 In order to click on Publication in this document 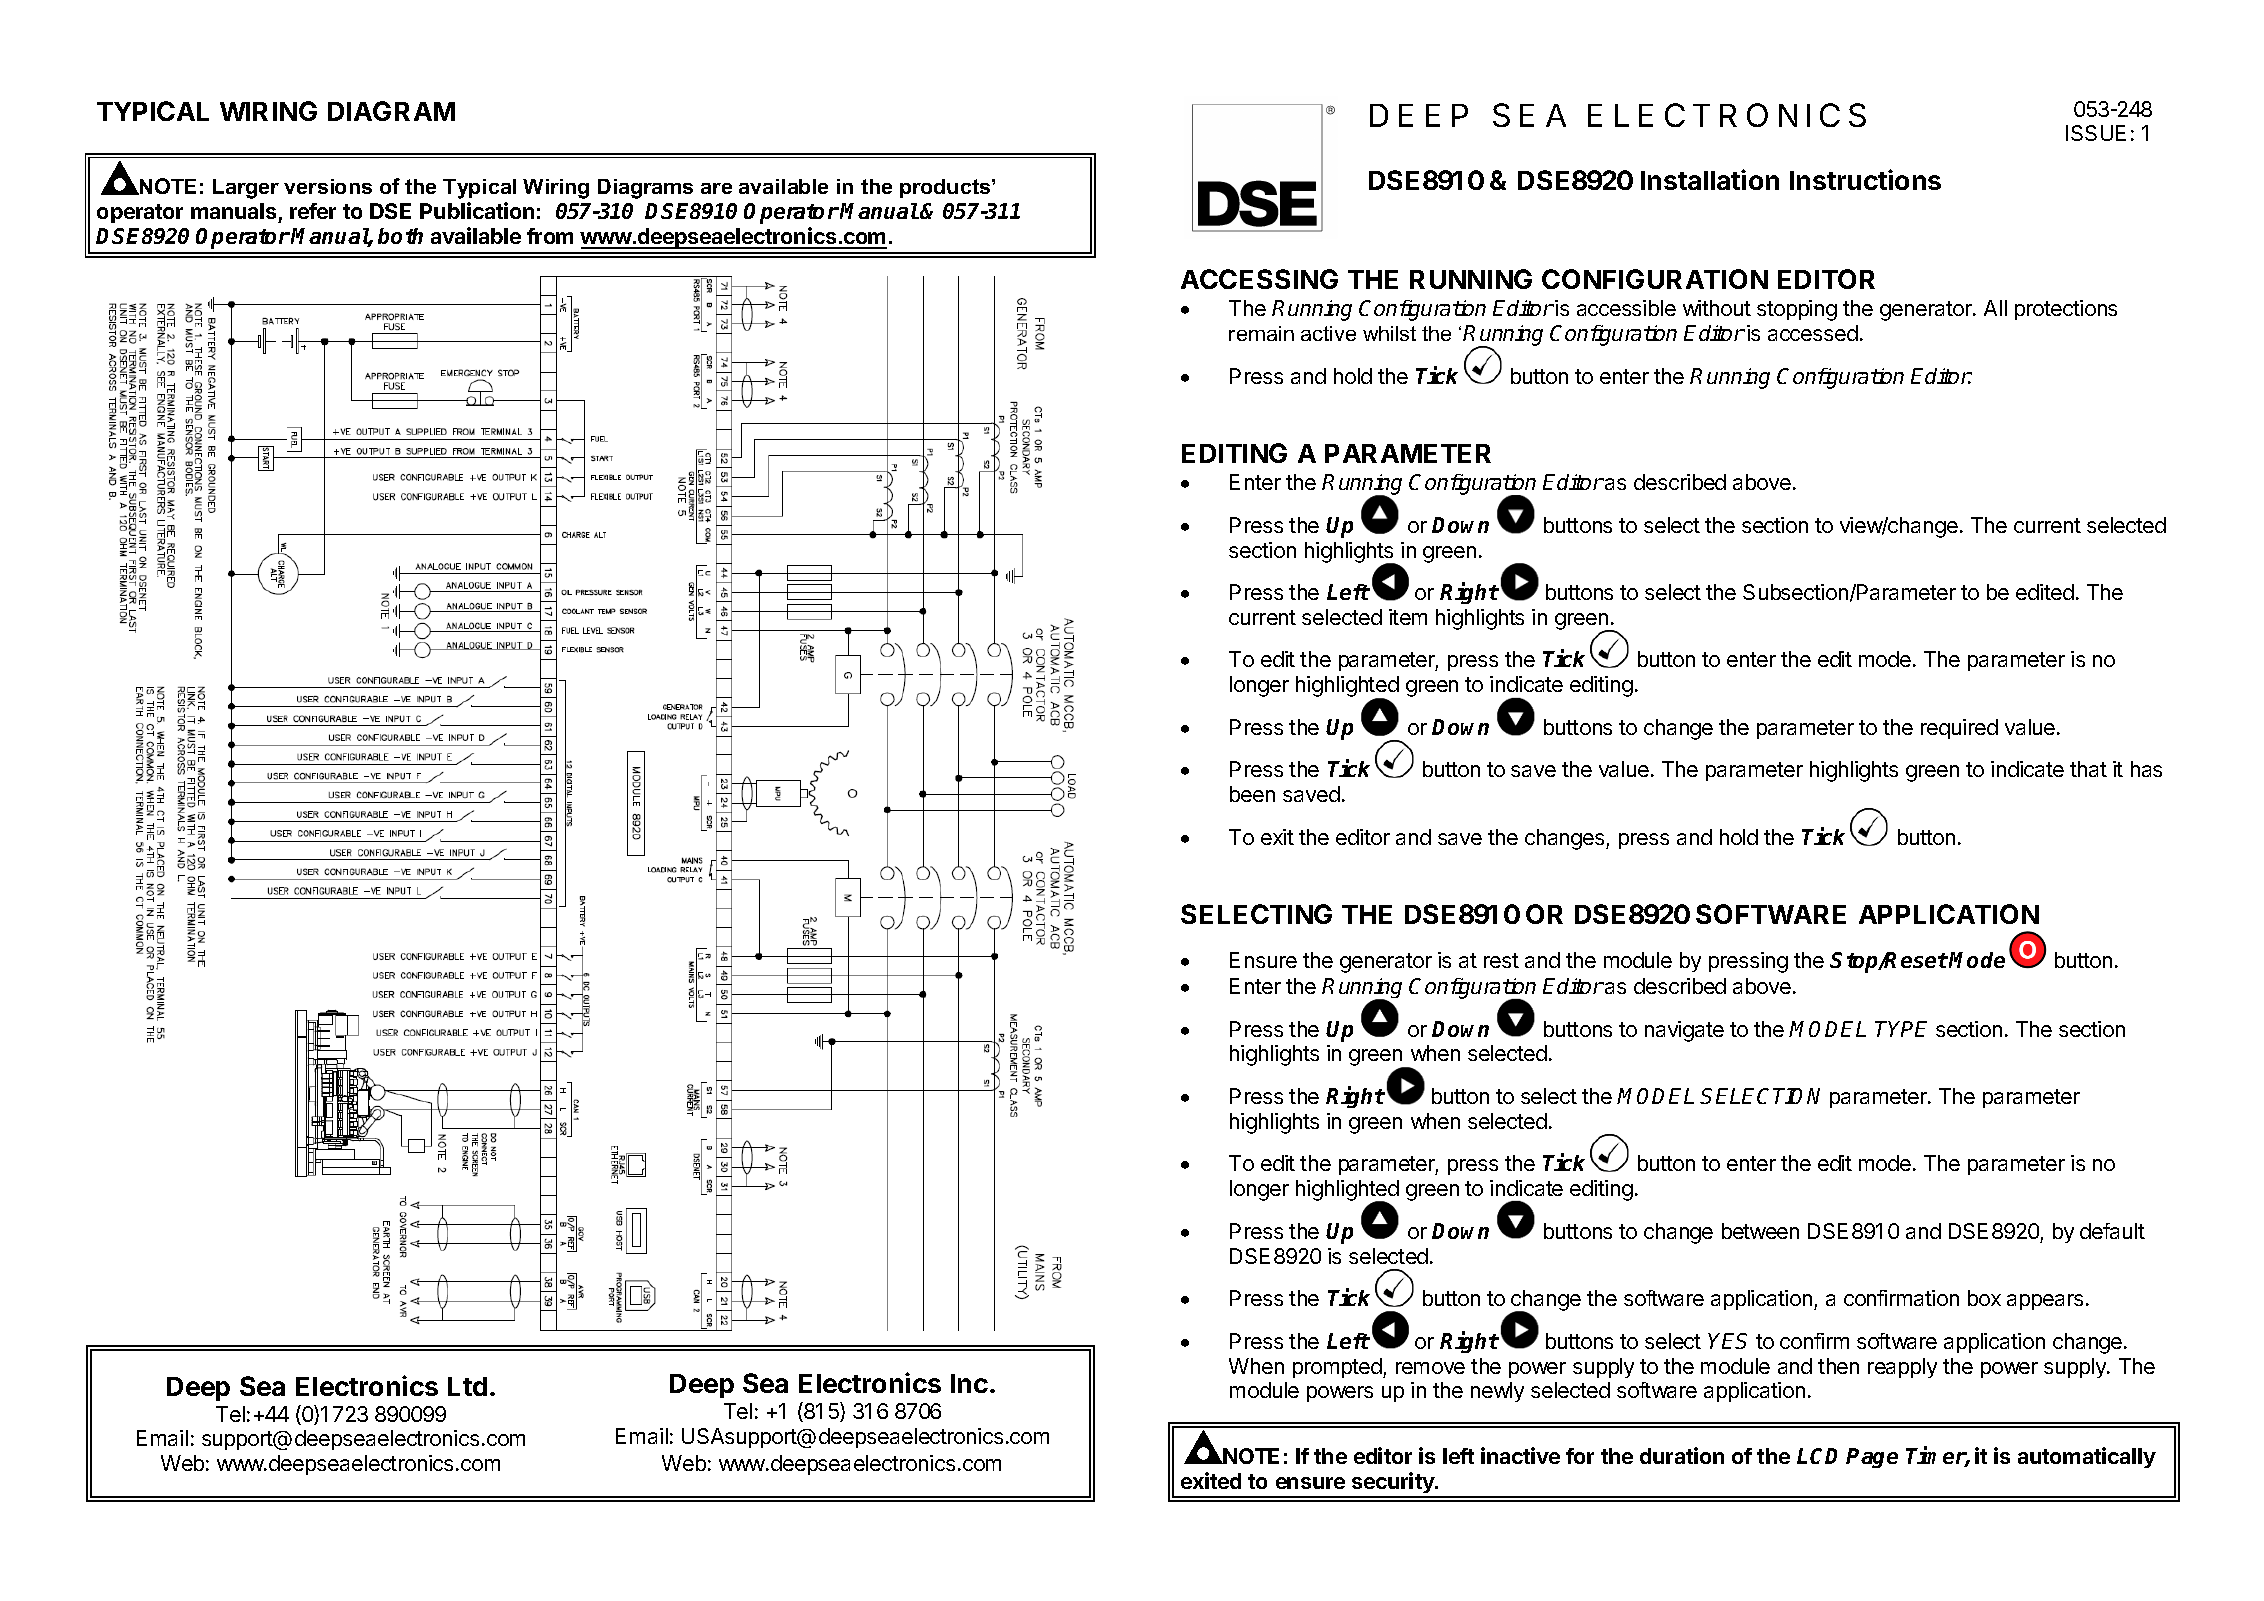, I will do `click(477, 210)`.
